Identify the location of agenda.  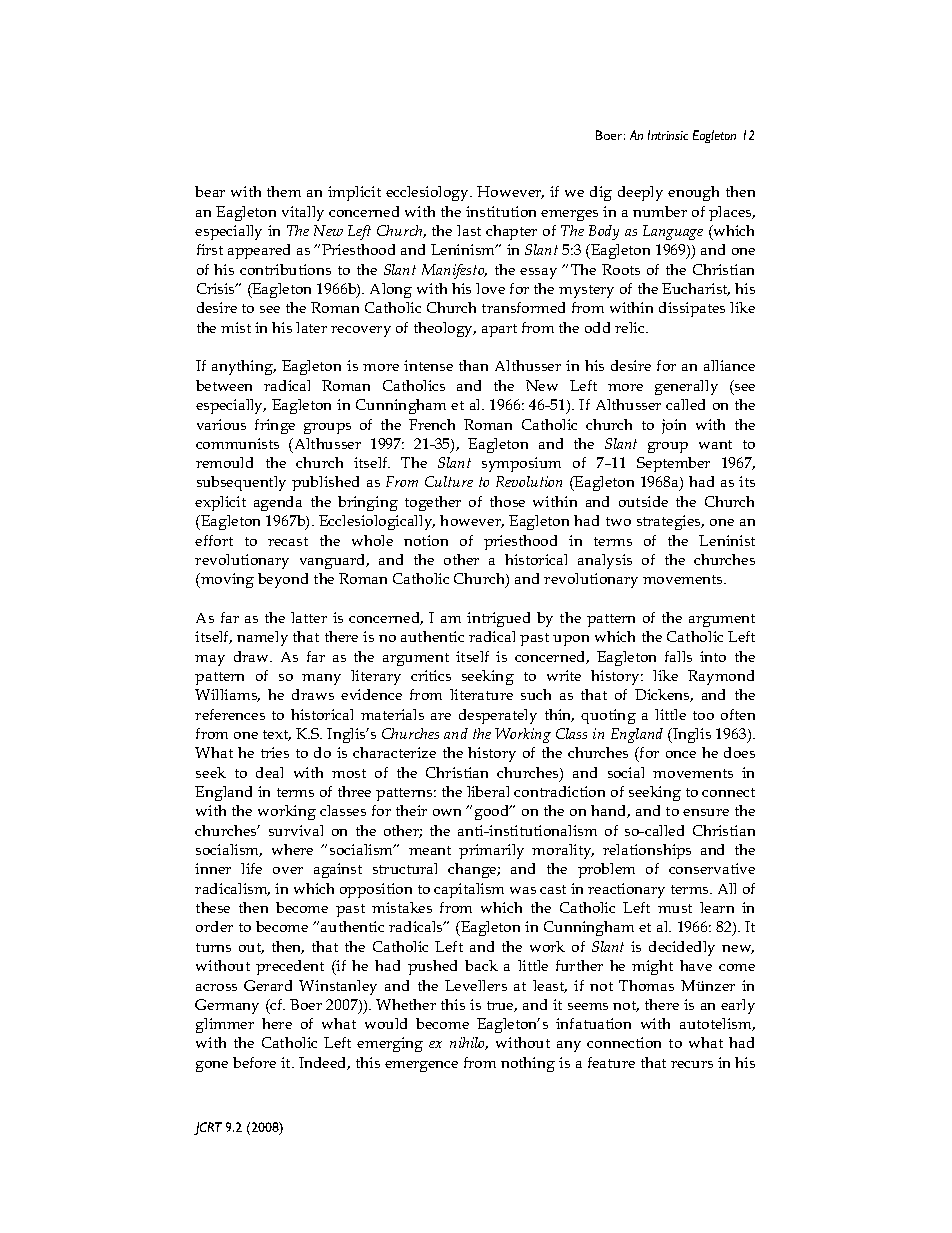
(278, 503).
